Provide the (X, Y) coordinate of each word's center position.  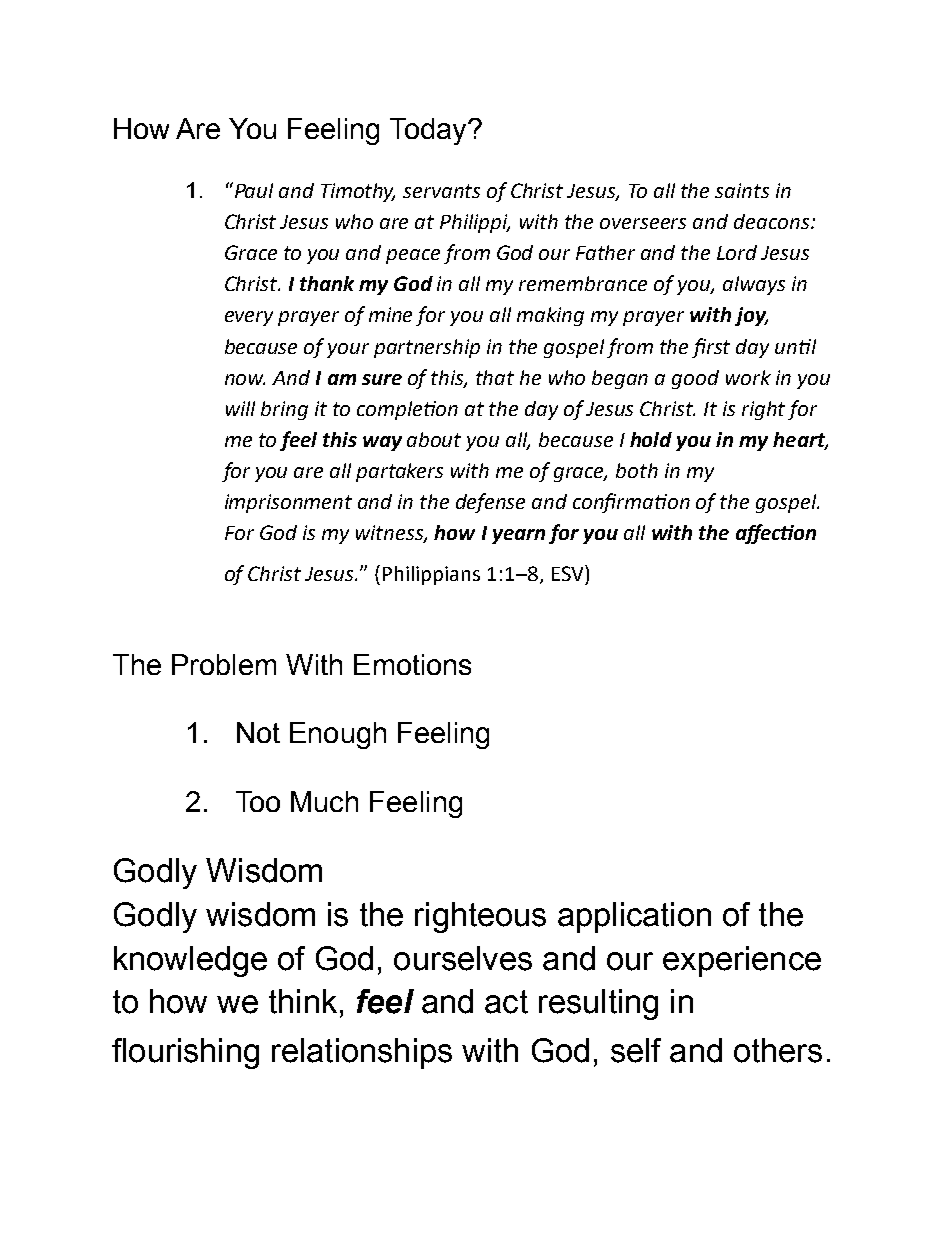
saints (742, 190)
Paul (252, 190)
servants (441, 191)
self (636, 1050)
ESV (569, 573)
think (303, 1001)
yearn (518, 536)
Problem (224, 664)
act (506, 1002)
